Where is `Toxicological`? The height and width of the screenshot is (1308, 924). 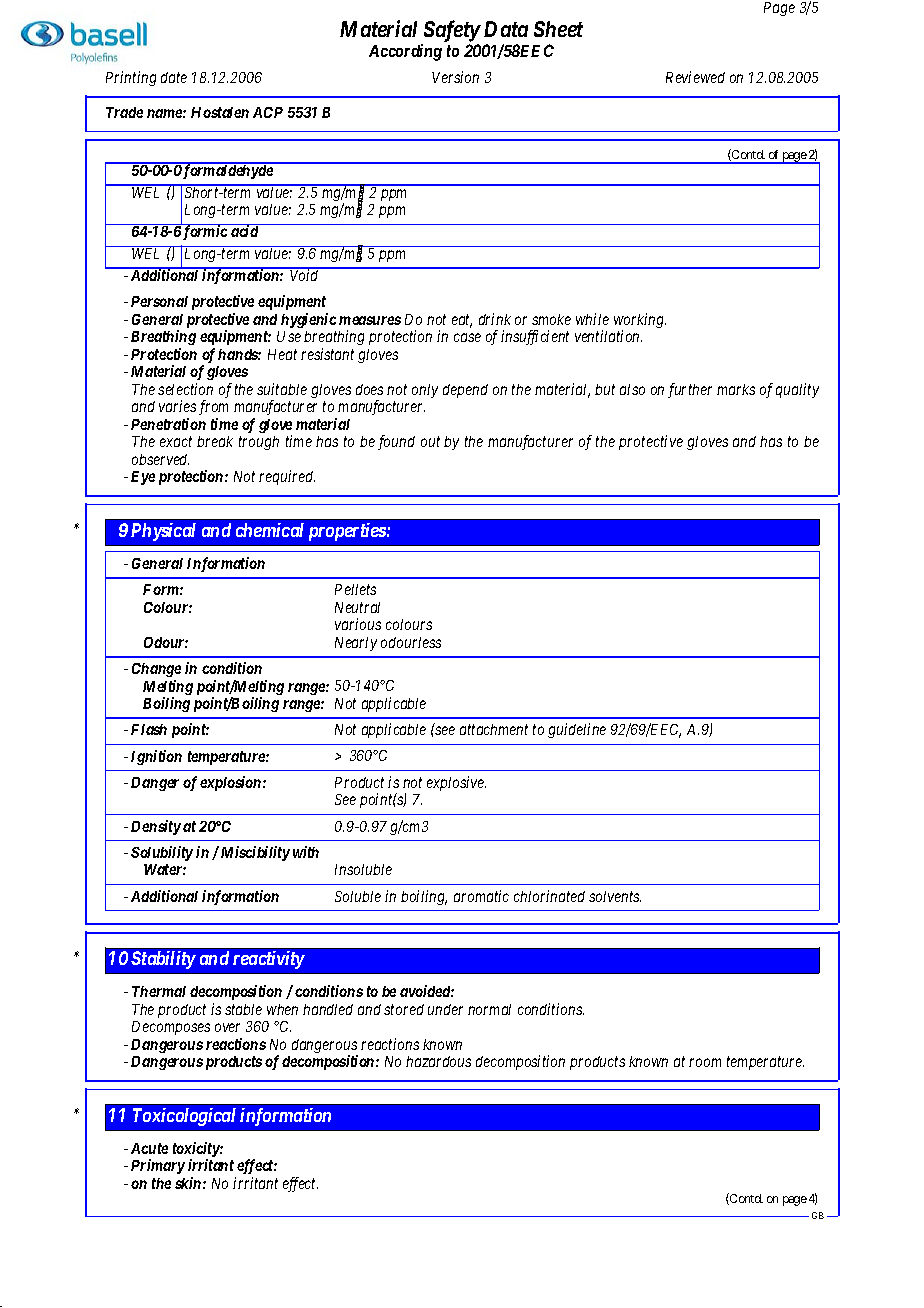 Toxicological is located at coordinates (184, 1117).
